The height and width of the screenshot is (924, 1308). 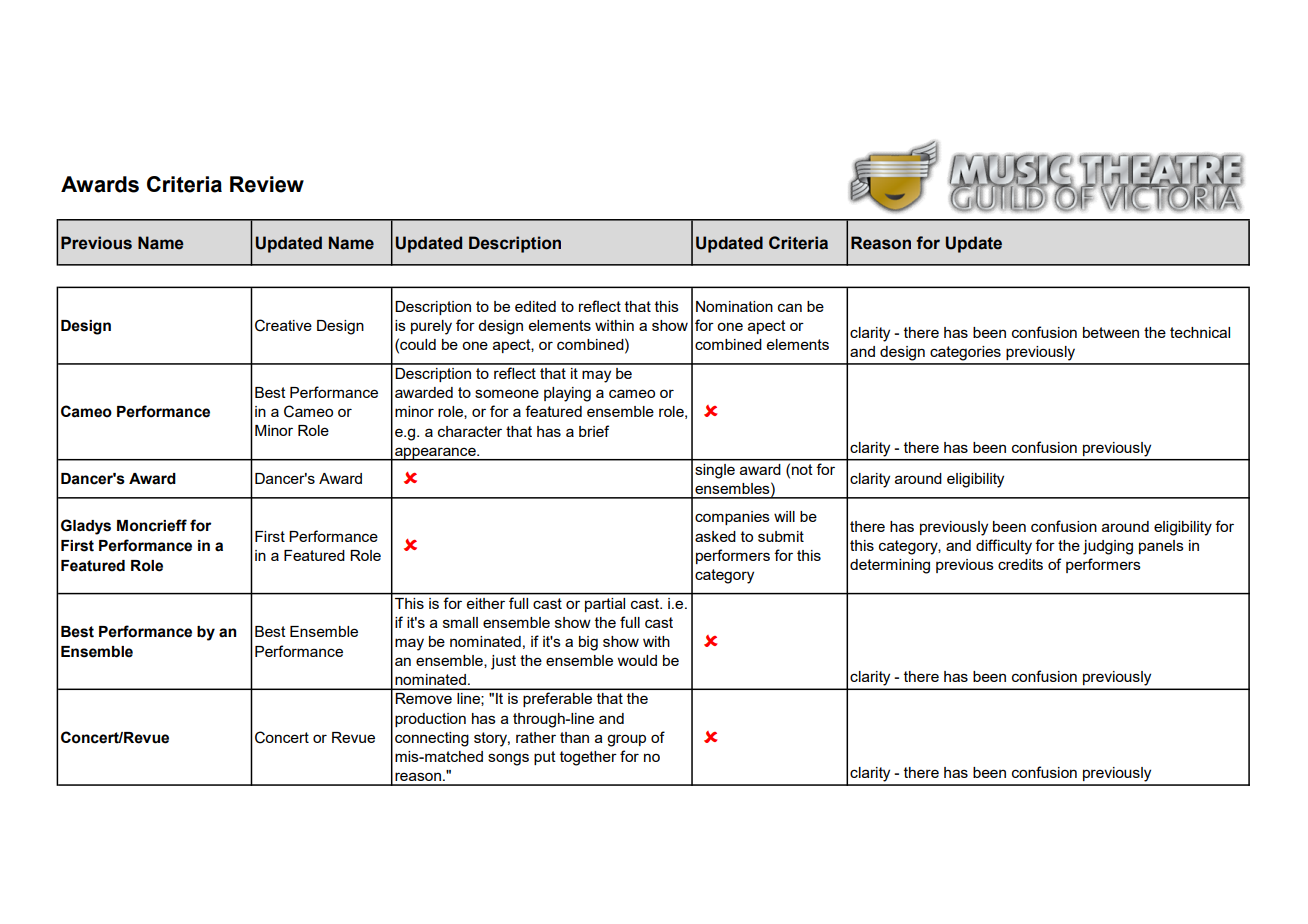 What do you see at coordinates (1111, 332) in the screenshot?
I see `between` at bounding box center [1111, 332].
